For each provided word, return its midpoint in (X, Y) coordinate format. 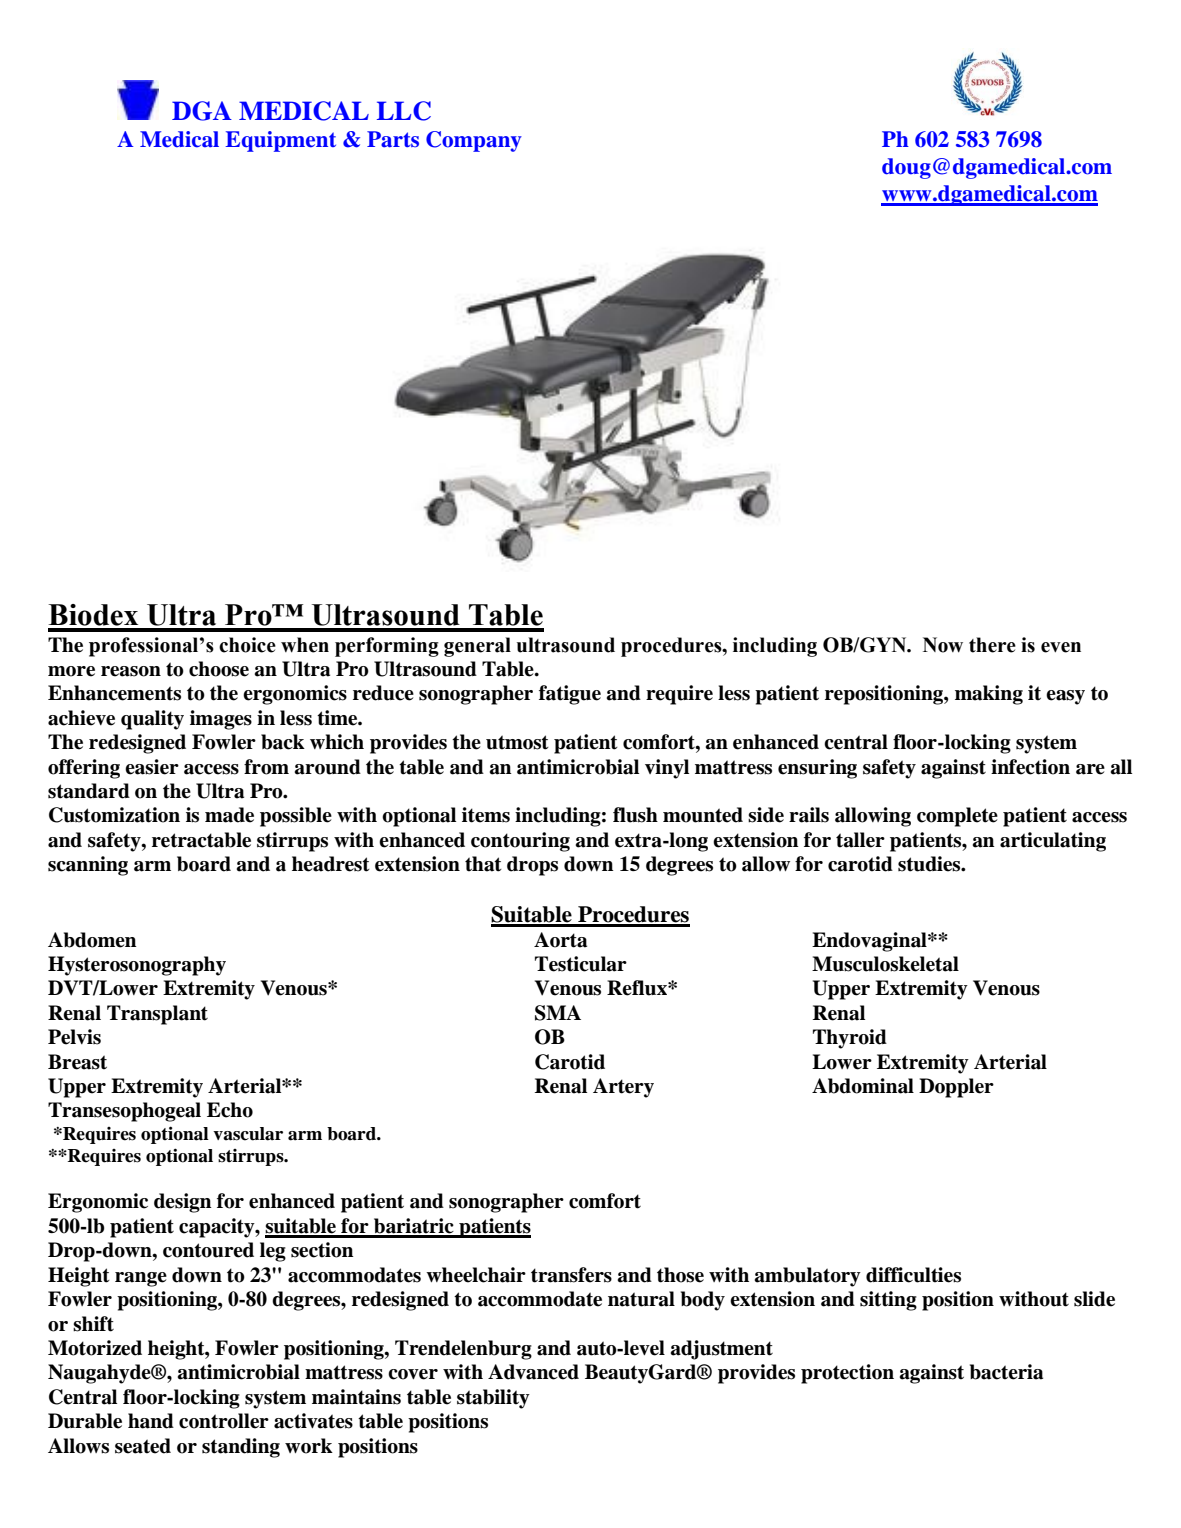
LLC (404, 111)
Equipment (280, 141)
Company (474, 141)
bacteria (1006, 1372)
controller (224, 1421)
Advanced (533, 1372)
